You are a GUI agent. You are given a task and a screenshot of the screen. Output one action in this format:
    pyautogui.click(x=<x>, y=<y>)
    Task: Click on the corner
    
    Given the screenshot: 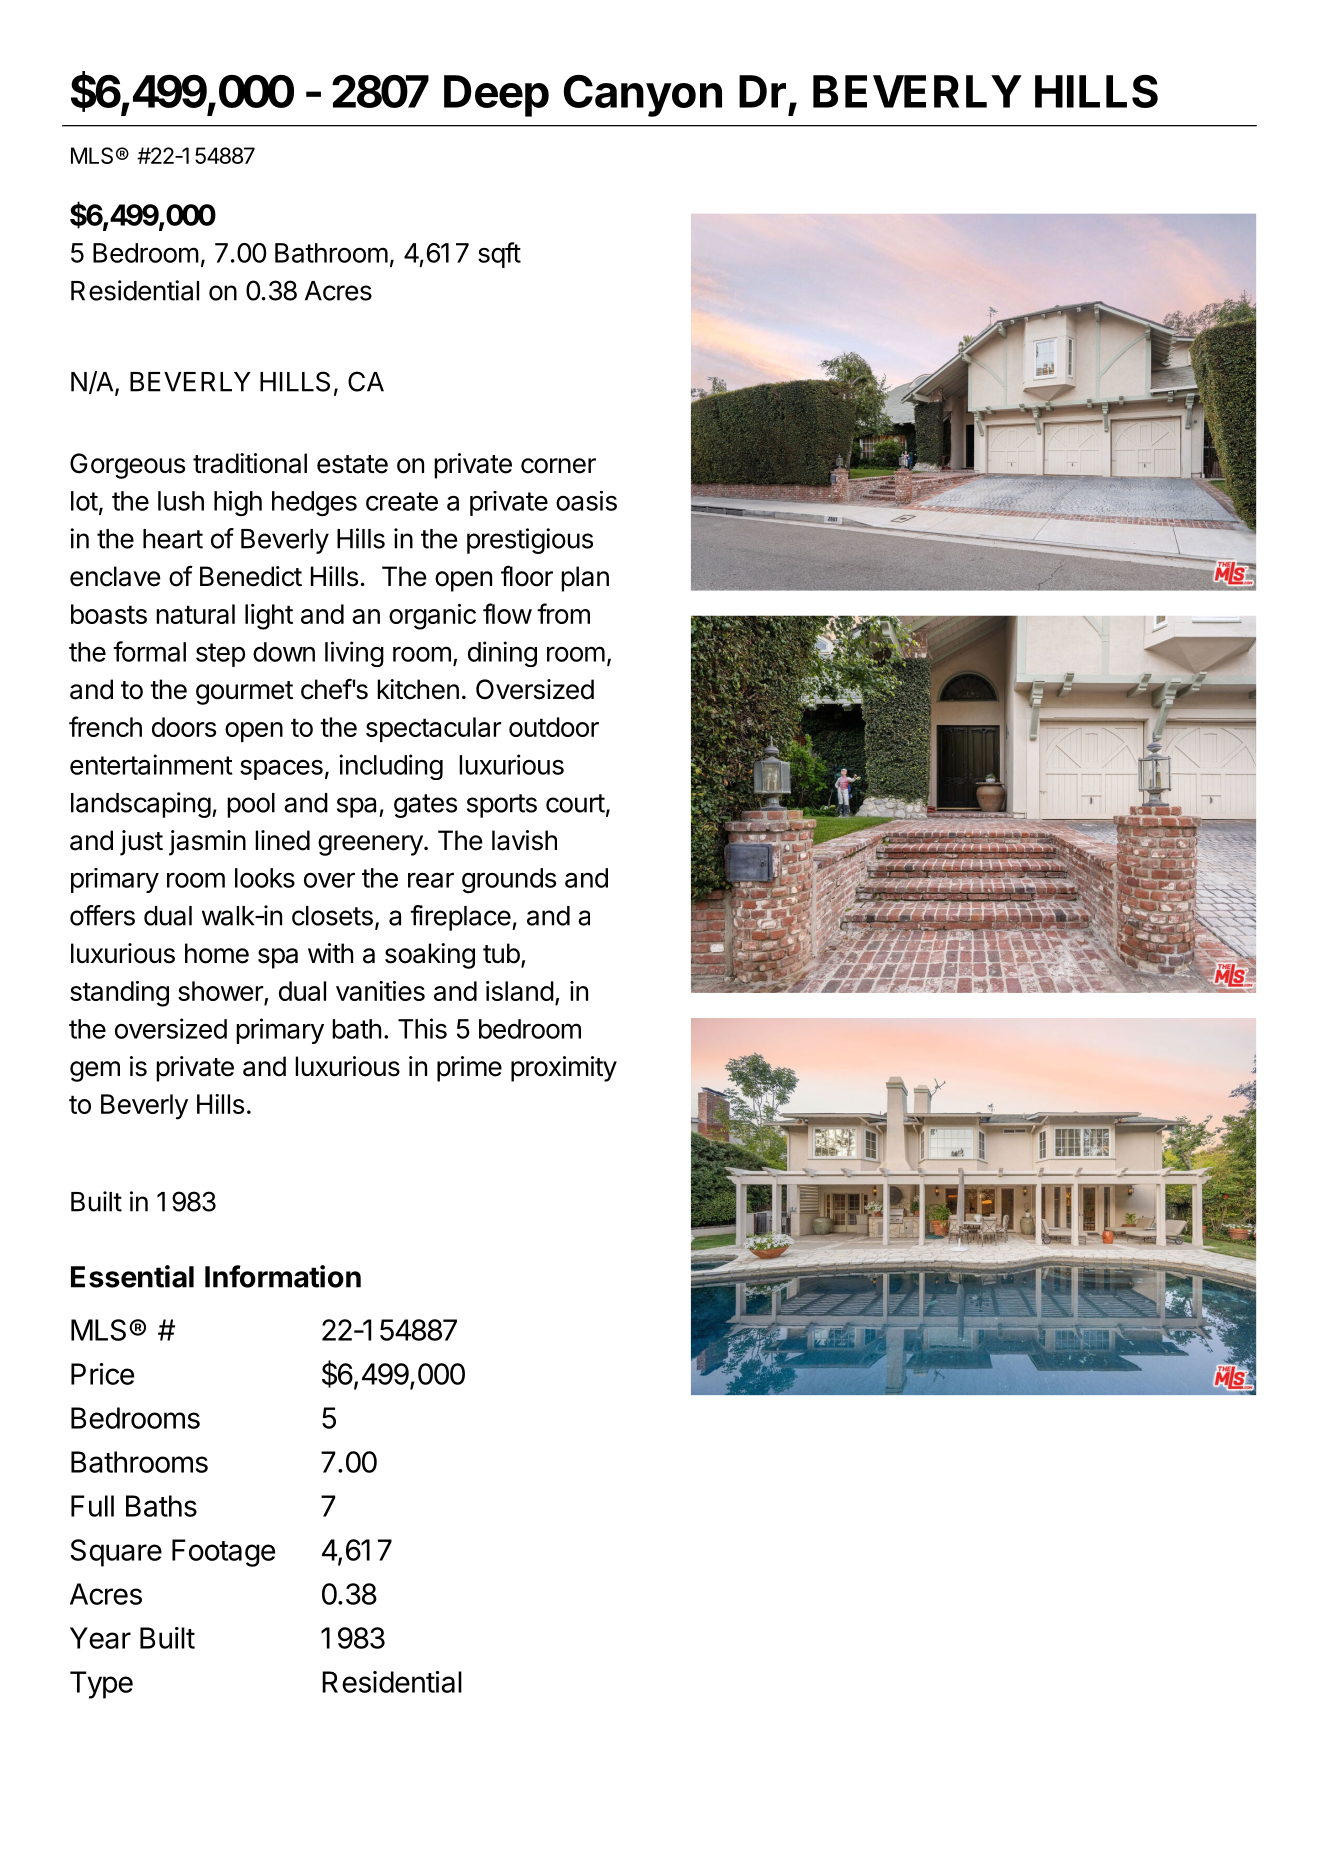 What is the action you would take?
    pyautogui.click(x=558, y=466)
